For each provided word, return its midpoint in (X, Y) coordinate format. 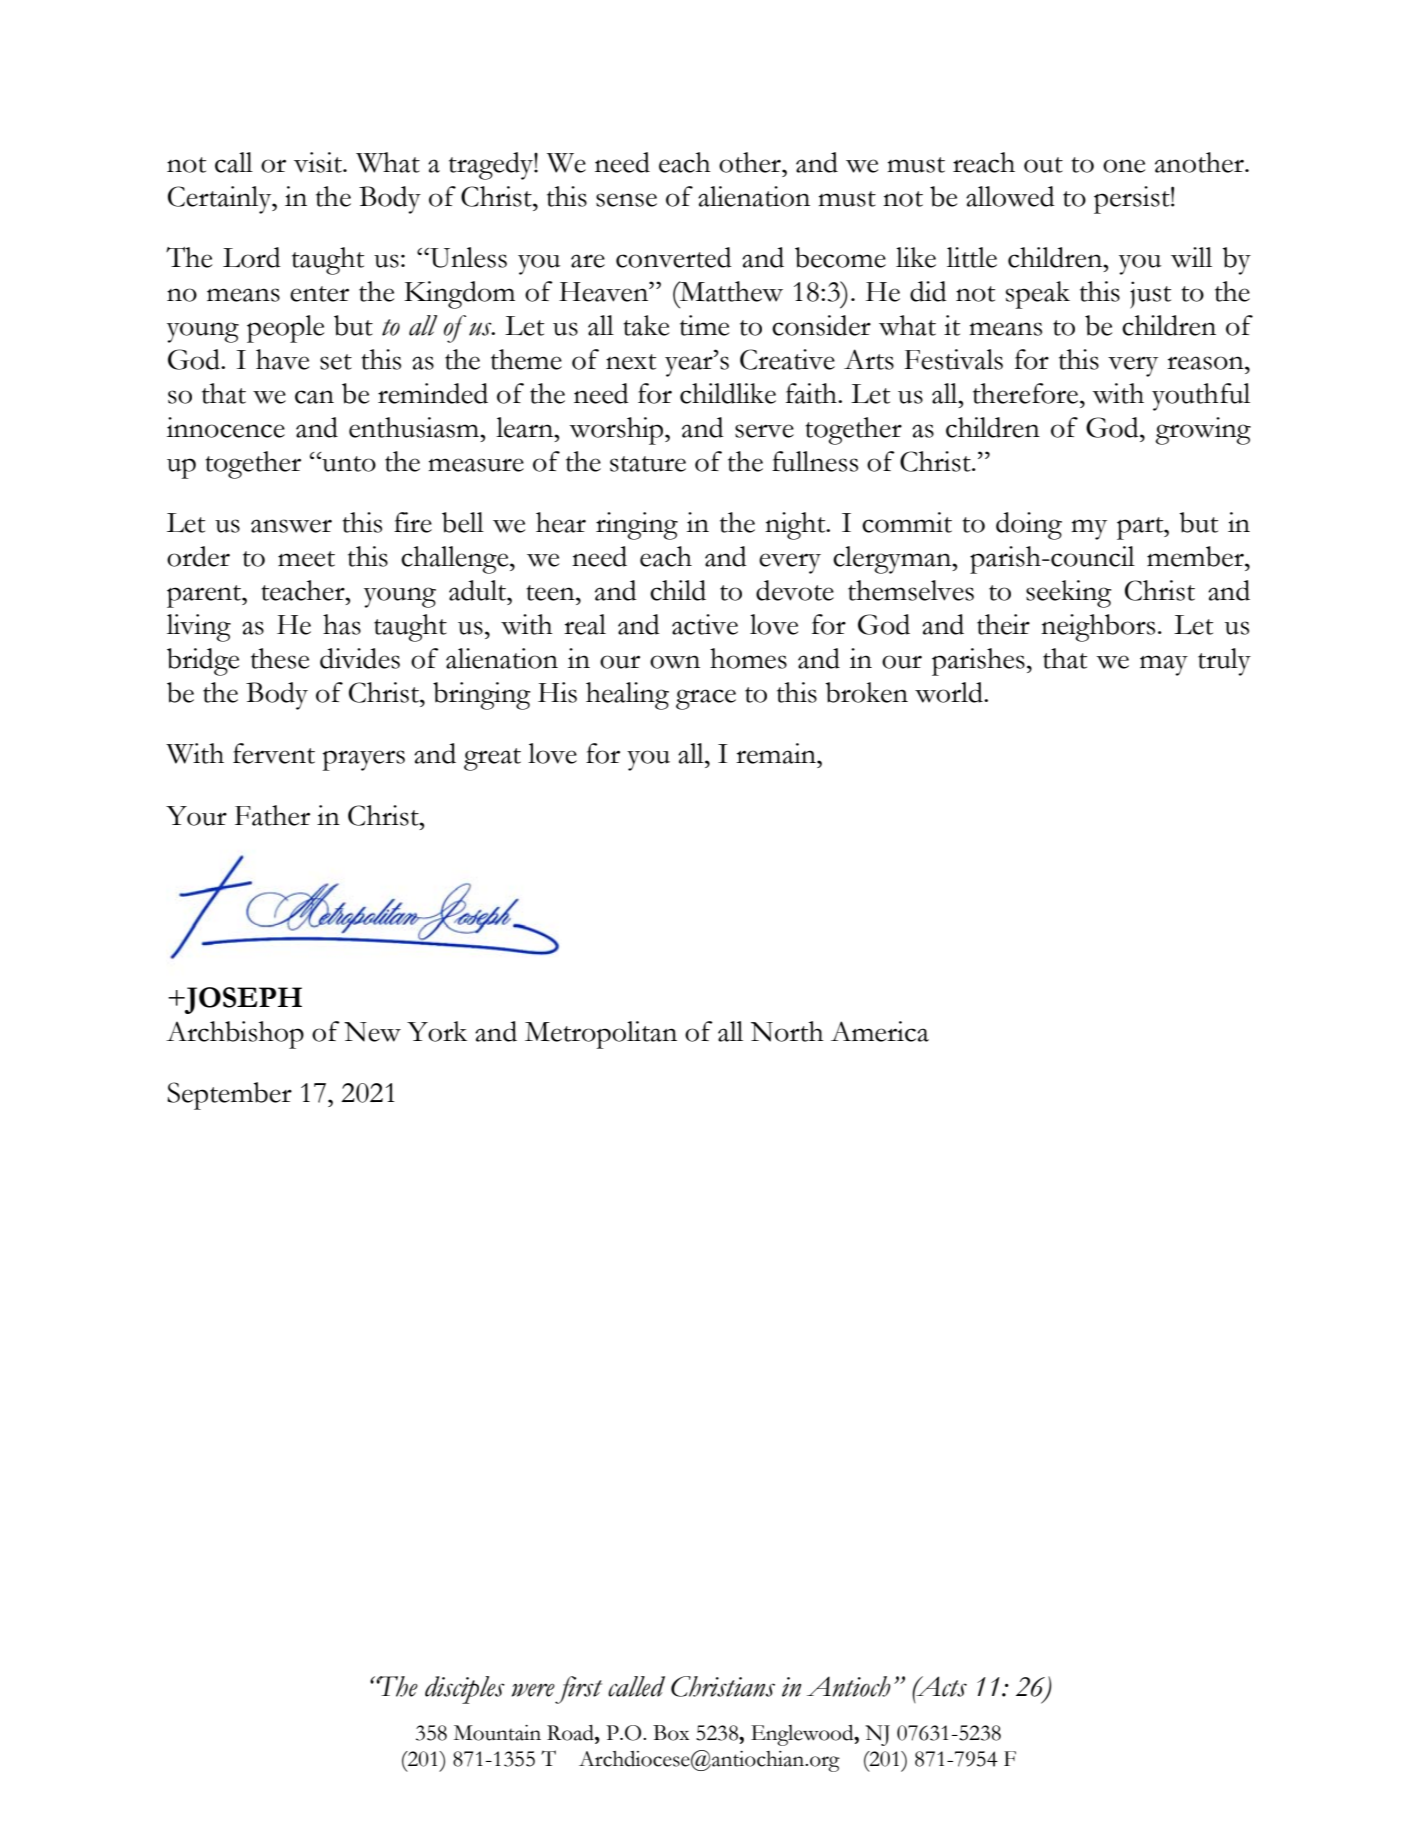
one (1124, 166)
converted (674, 257)
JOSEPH (242, 1000)
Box (671, 1733)
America (880, 1031)
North (787, 1031)
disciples (465, 1690)
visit (319, 162)
